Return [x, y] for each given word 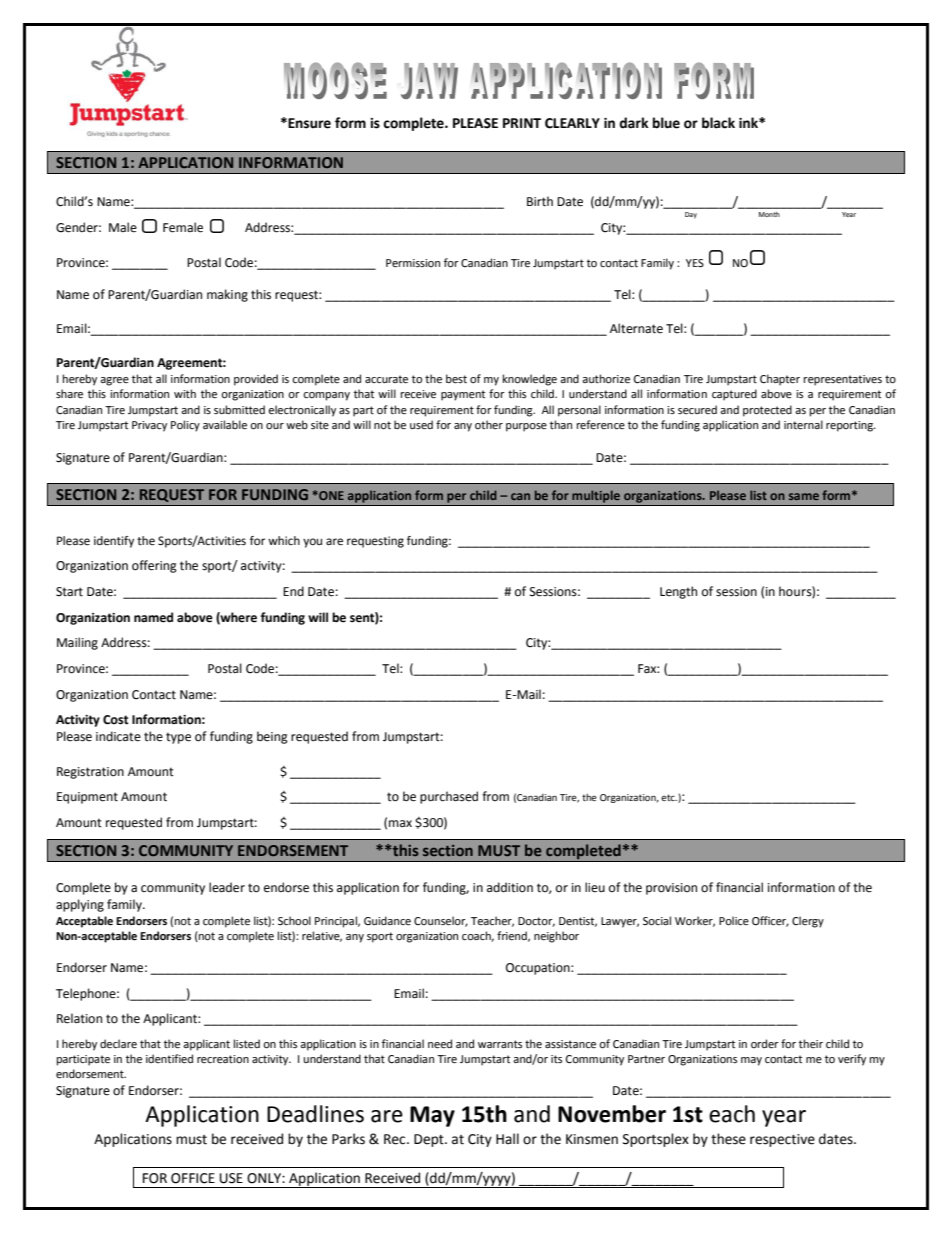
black [718, 123]
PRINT [522, 123]
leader [227, 887]
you [312, 543]
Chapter [780, 380]
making [227, 295]
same [804, 496]
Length [678, 592]
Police [734, 921]
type [178, 738]
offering [154, 566]
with [185, 393]
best [456, 379]
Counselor [441, 921]
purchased [449, 797]
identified [169, 1059]
